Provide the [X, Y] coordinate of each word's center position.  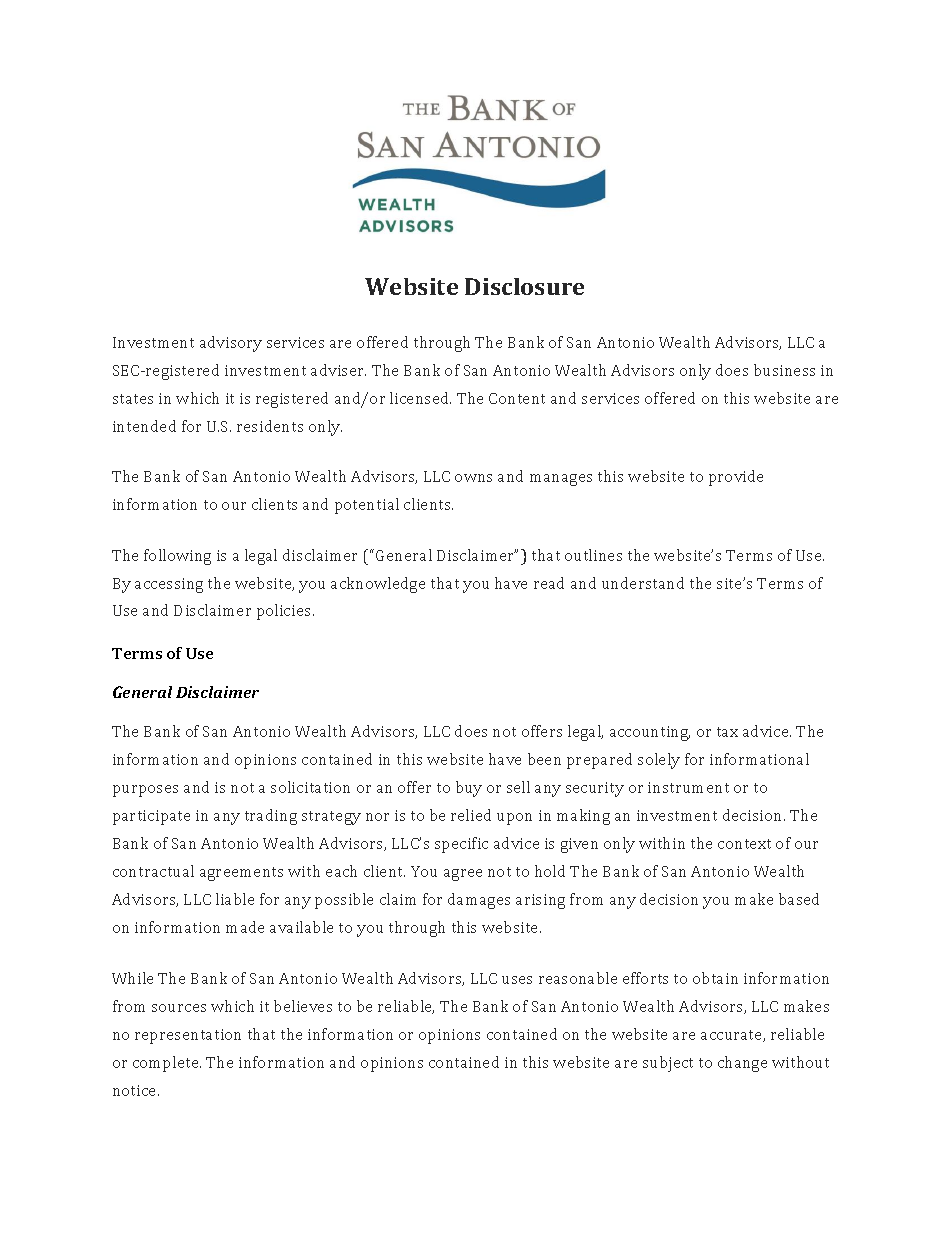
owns [473, 478]
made [245, 927]
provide [736, 478]
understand [643, 583]
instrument [688, 787]
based [799, 899]
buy [469, 789]
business [784, 370]
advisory [231, 344]
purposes [145, 791]
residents [270, 426]
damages [479, 901]
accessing [169, 585]
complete [167, 1064]
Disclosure [524, 286]
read [549, 583]
